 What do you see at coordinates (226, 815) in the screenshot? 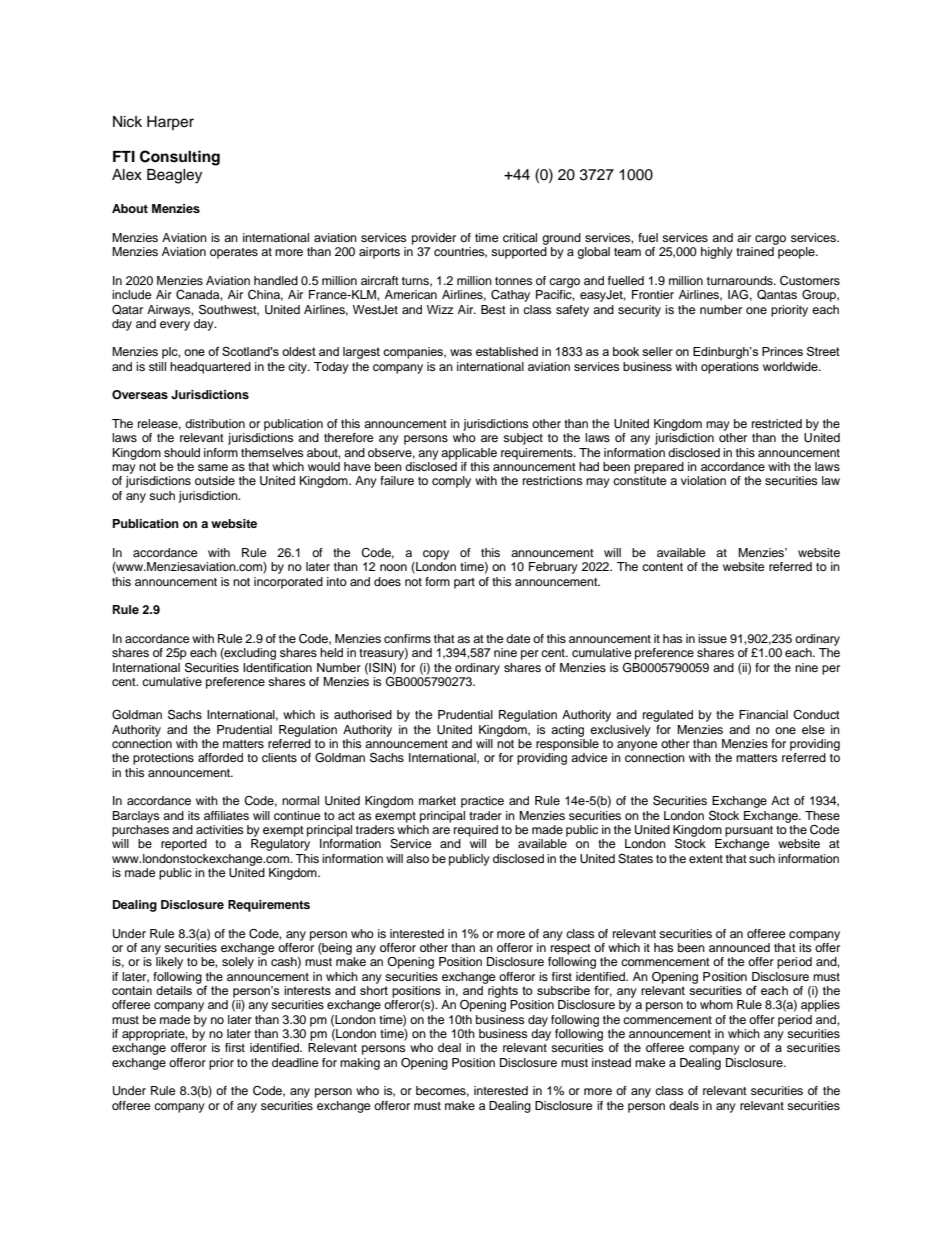
I see `affiliates` at bounding box center [226, 815].
